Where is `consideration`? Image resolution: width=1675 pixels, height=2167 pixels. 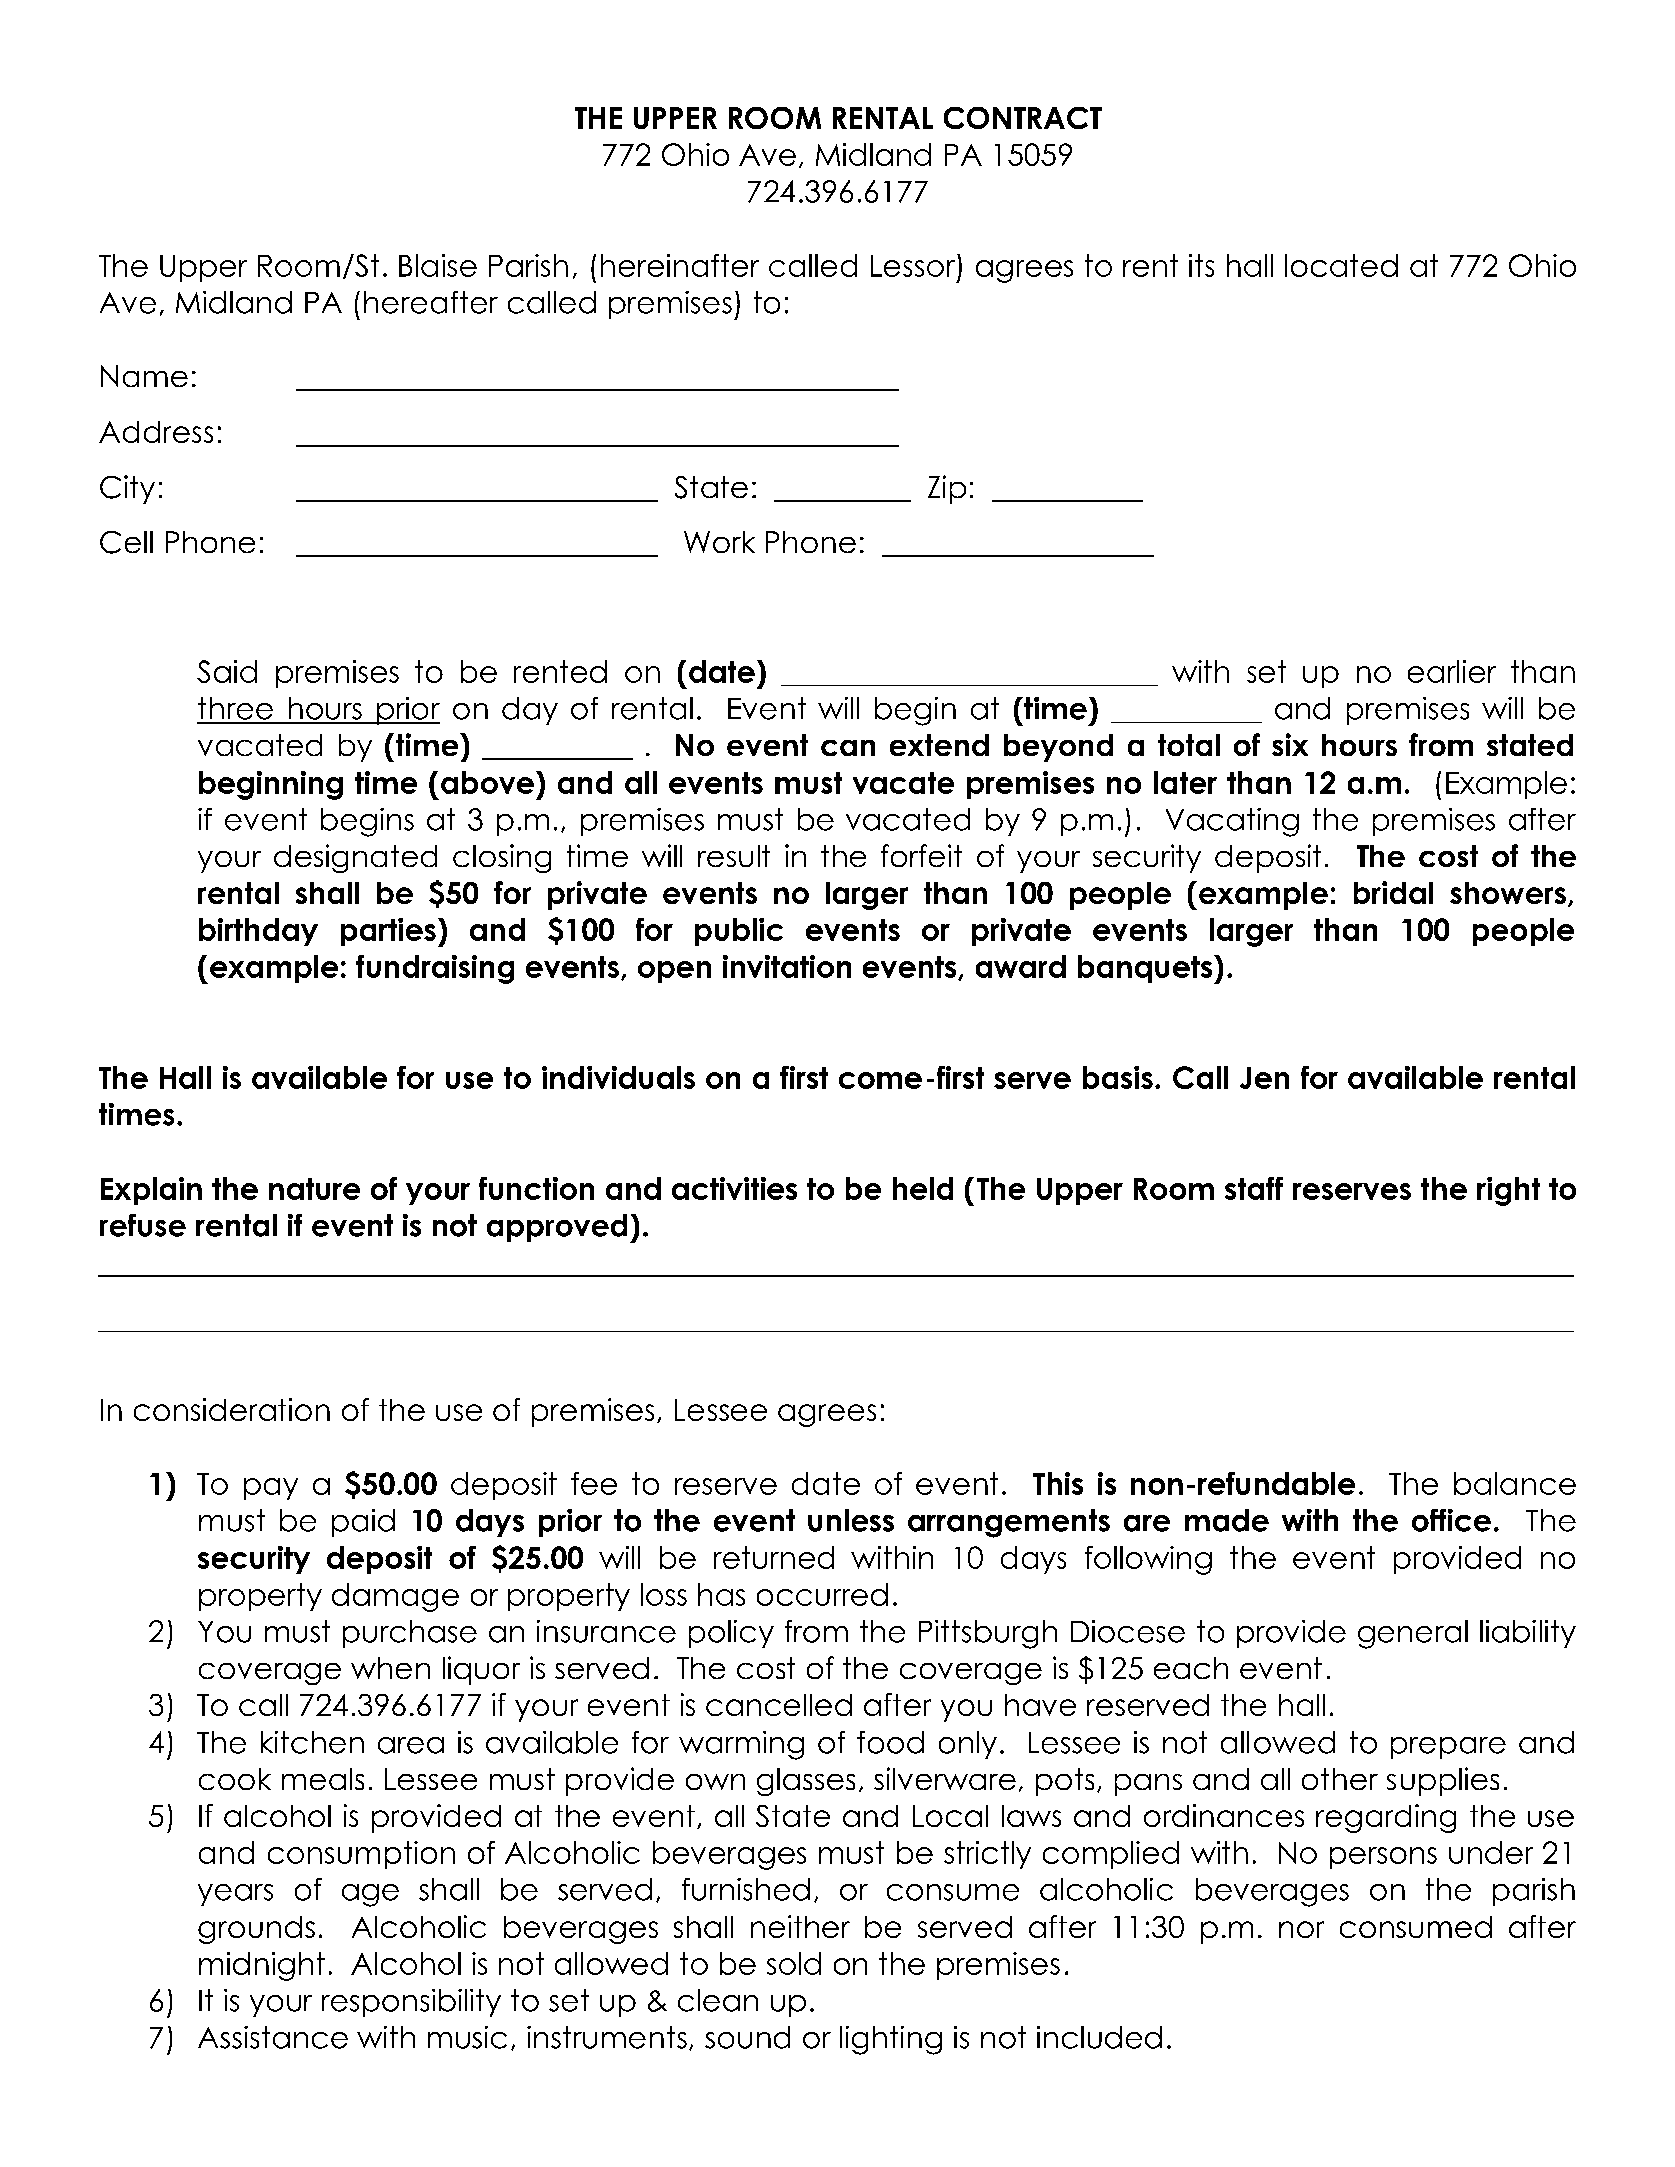
consideration is located at coordinates (232, 1409).
